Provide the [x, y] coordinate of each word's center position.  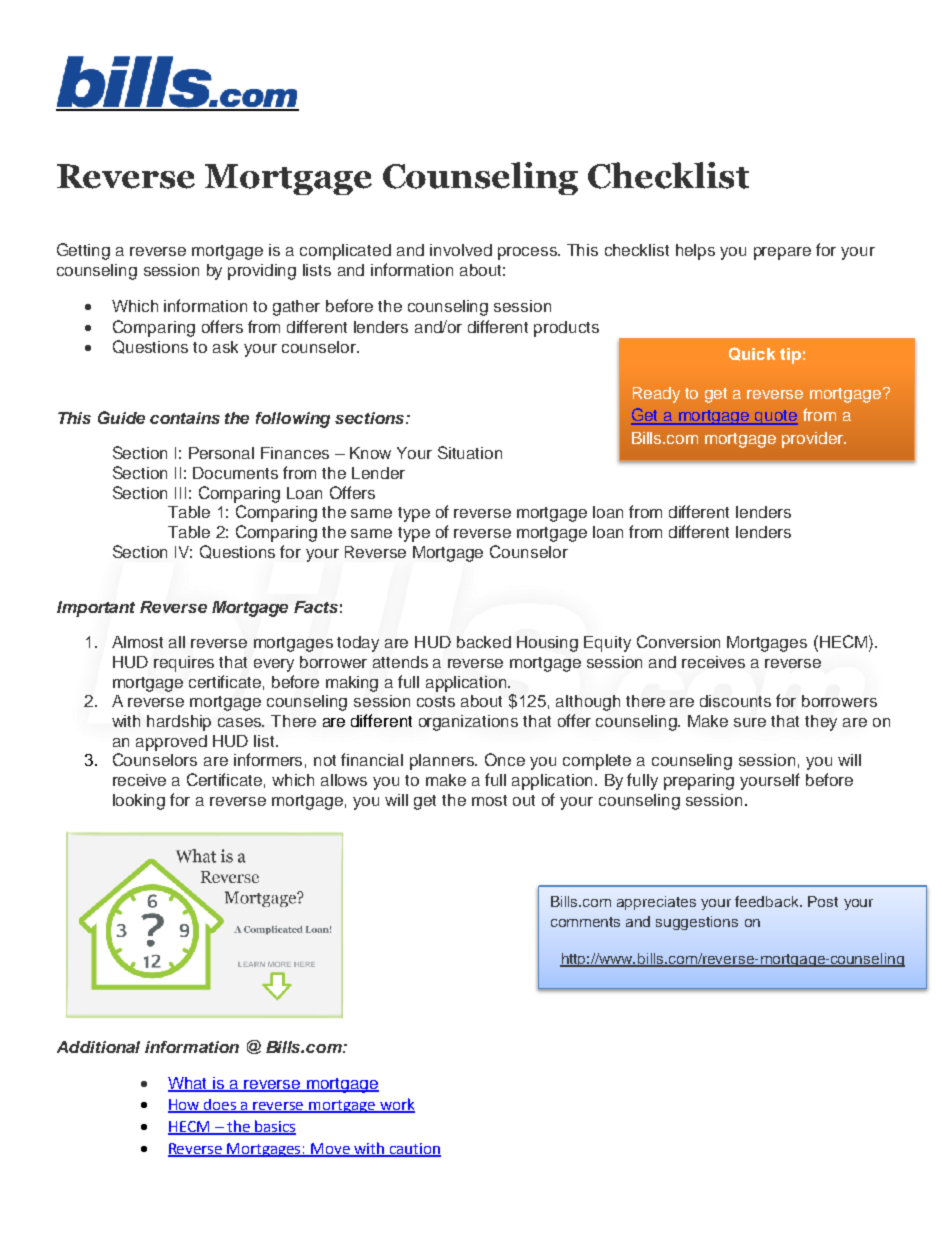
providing [262, 272]
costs [436, 701]
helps [695, 252]
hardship [179, 723]
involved [461, 250]
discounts [735, 701]
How [185, 1105]
